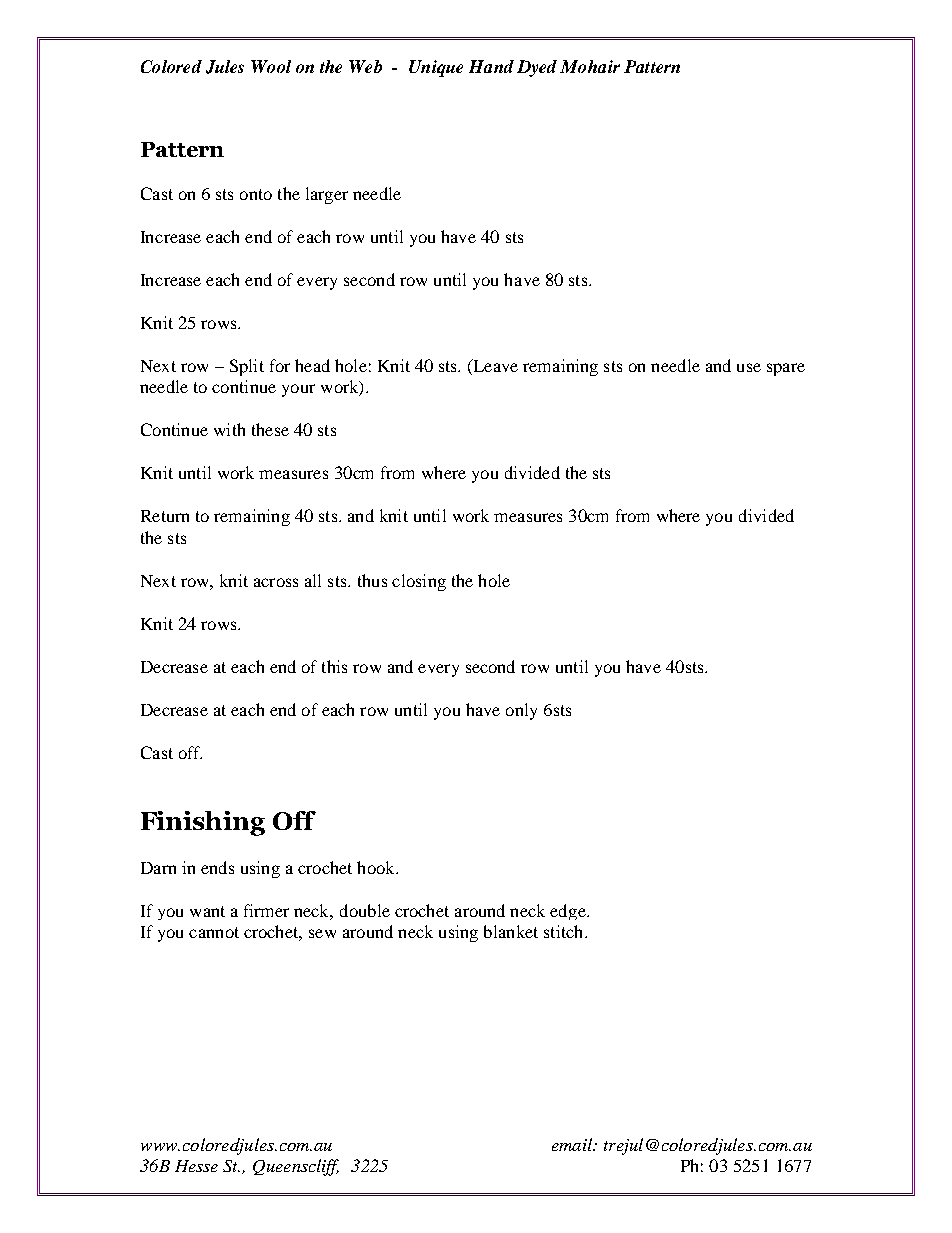 Image resolution: width=952 pixels, height=1233 pixels. Describe the element at coordinates (521, 711) in the page. I see `only` at that location.
